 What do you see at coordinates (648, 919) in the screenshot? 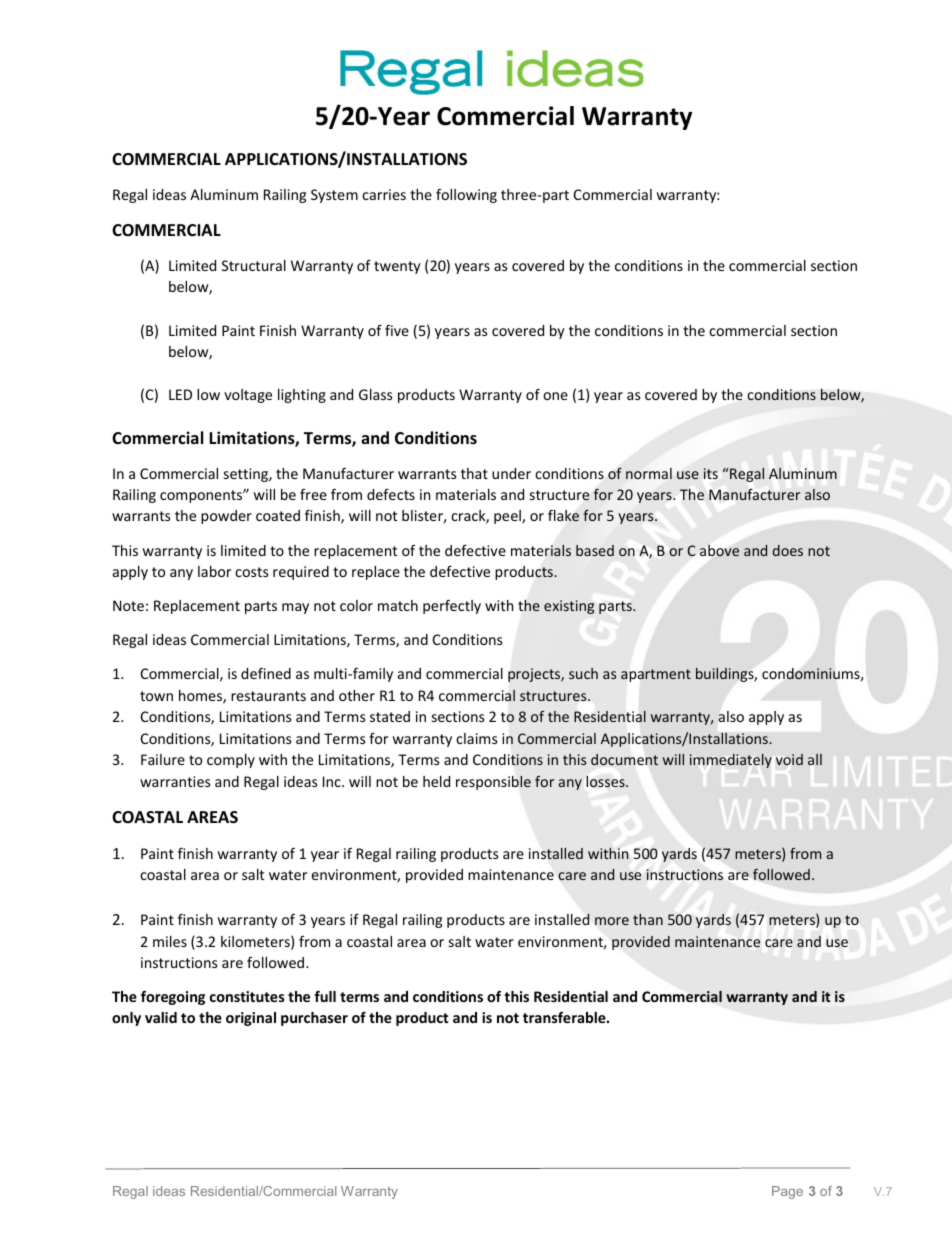
I see `than` at bounding box center [648, 919].
